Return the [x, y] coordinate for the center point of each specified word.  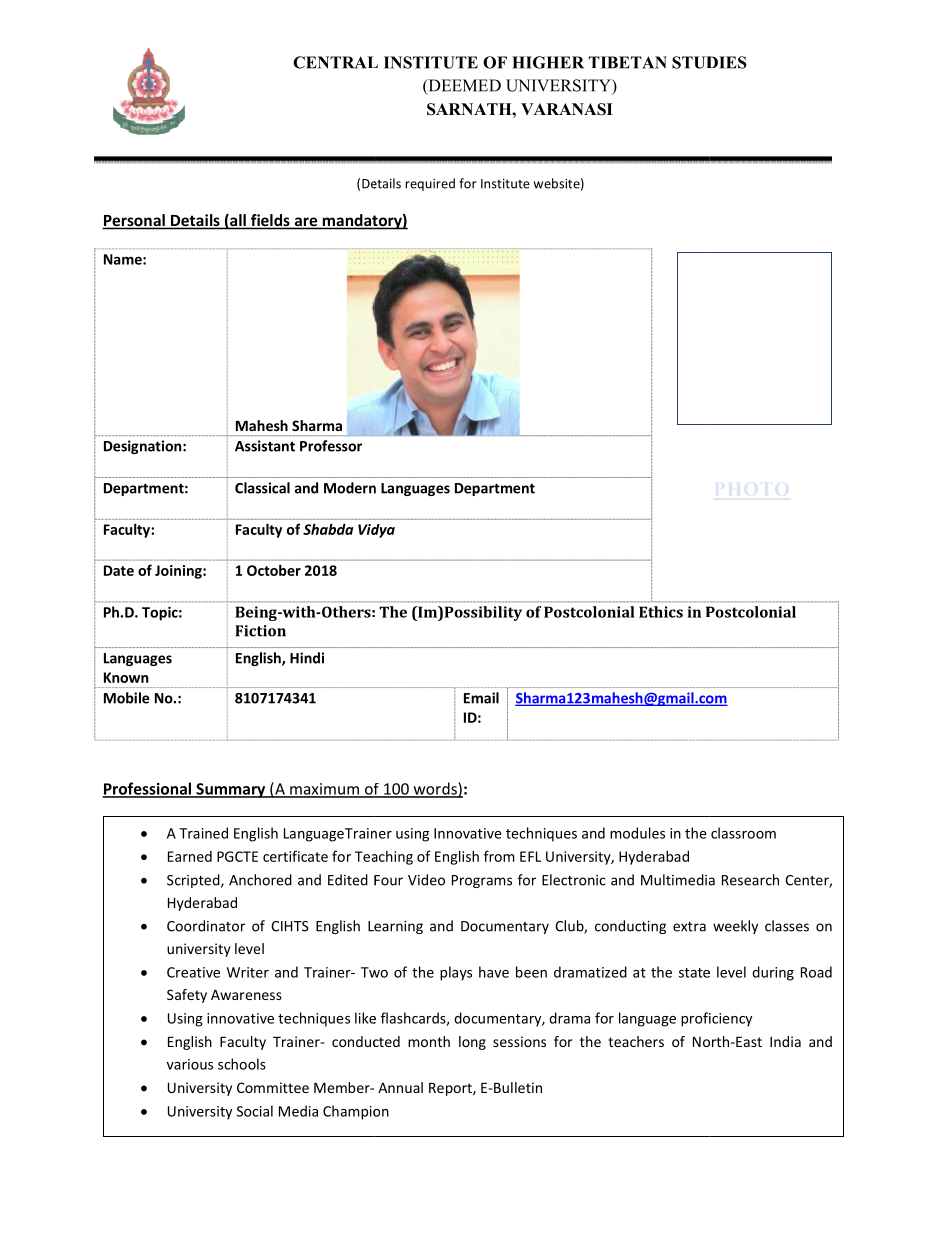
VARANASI [567, 109]
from [499, 856]
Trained [203, 833]
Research [750, 880]
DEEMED [463, 86]
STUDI [699, 62]
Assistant [265, 446]
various [190, 1064]
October [274, 570]
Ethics [661, 612]
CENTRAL [335, 62]
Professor [331, 446]
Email [481, 698]
